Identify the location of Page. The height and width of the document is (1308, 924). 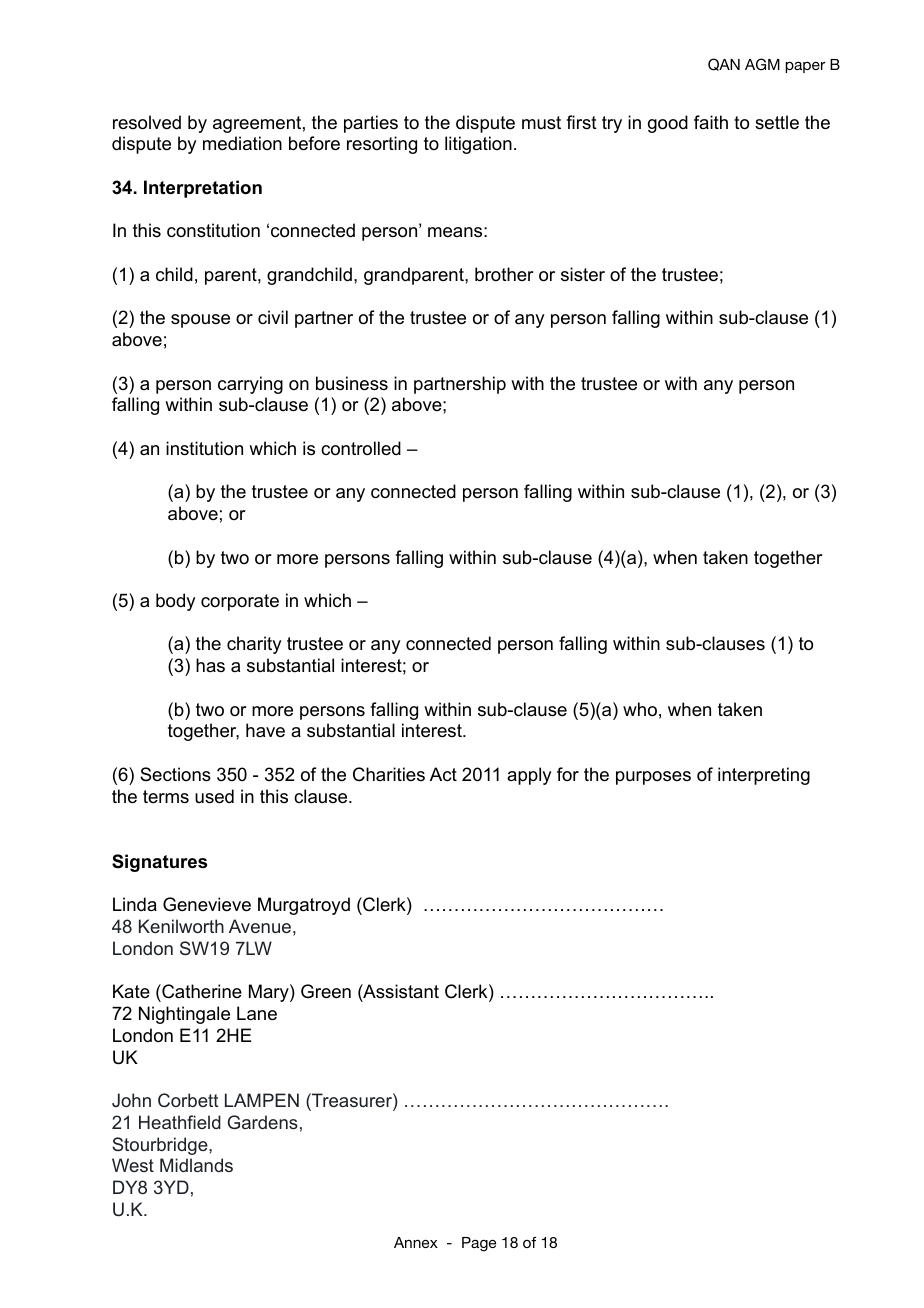
(479, 1244).
